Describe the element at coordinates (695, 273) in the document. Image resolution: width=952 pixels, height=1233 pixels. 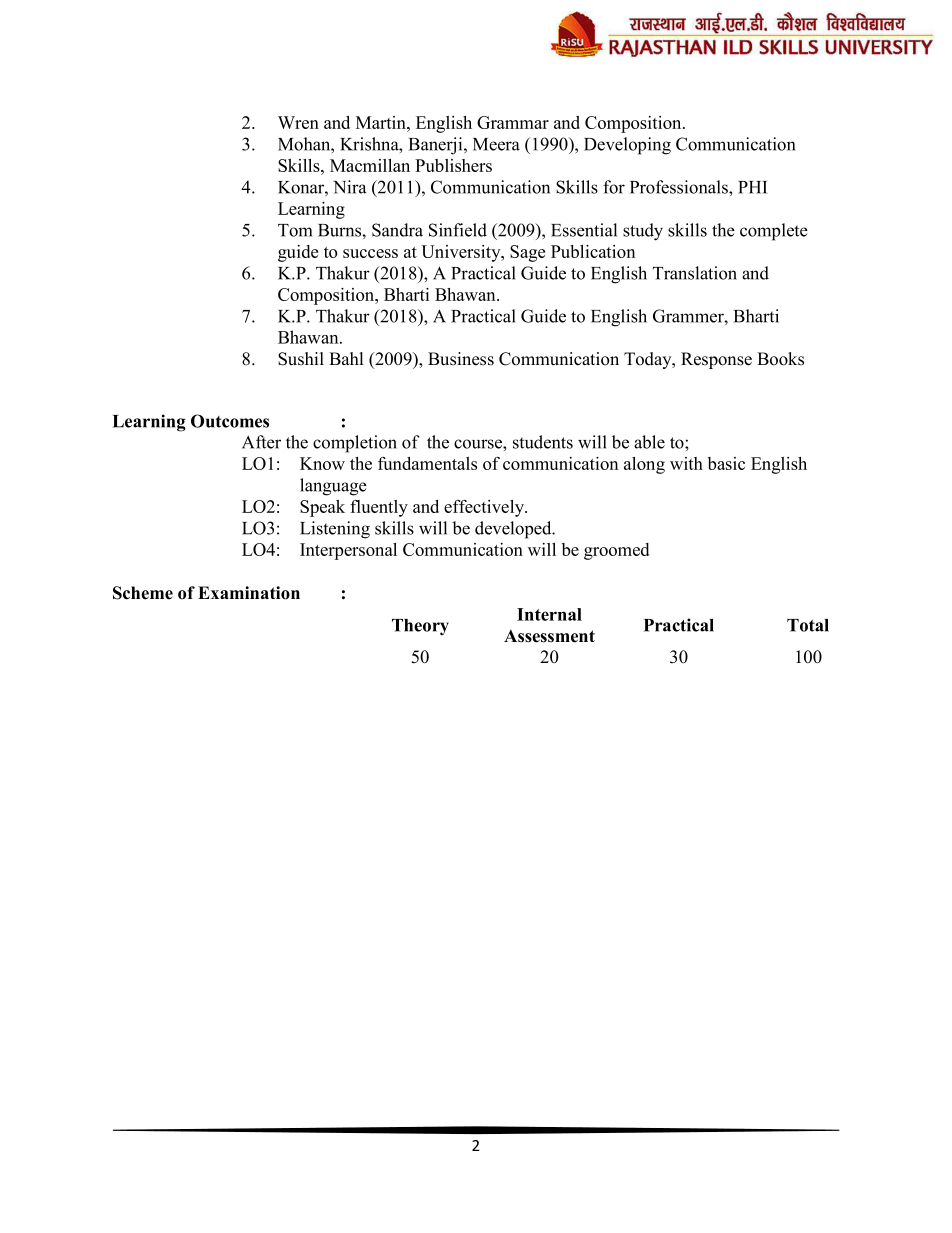
I see `Translation` at that location.
